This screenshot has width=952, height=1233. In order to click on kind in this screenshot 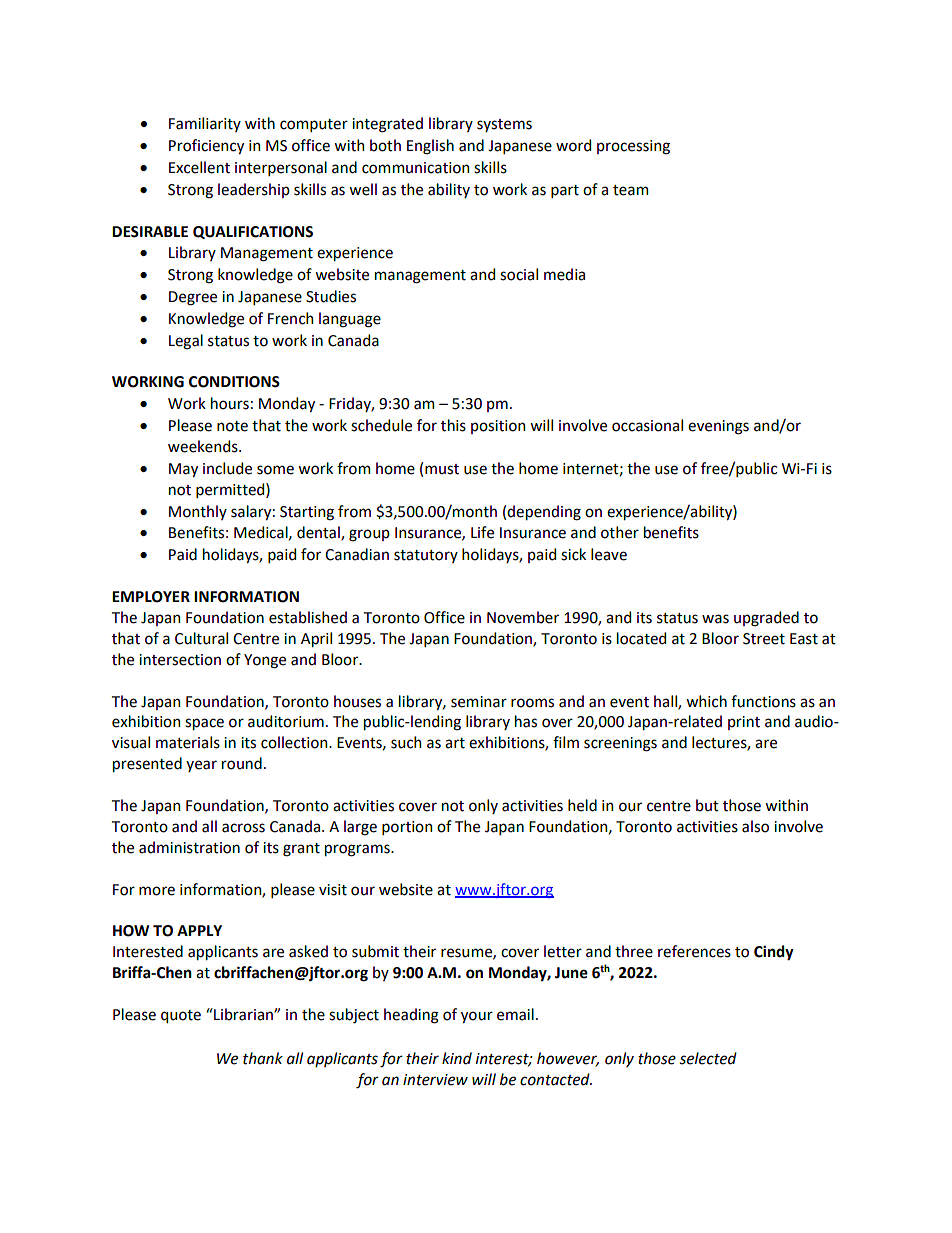, I will do `click(457, 1058)`.
